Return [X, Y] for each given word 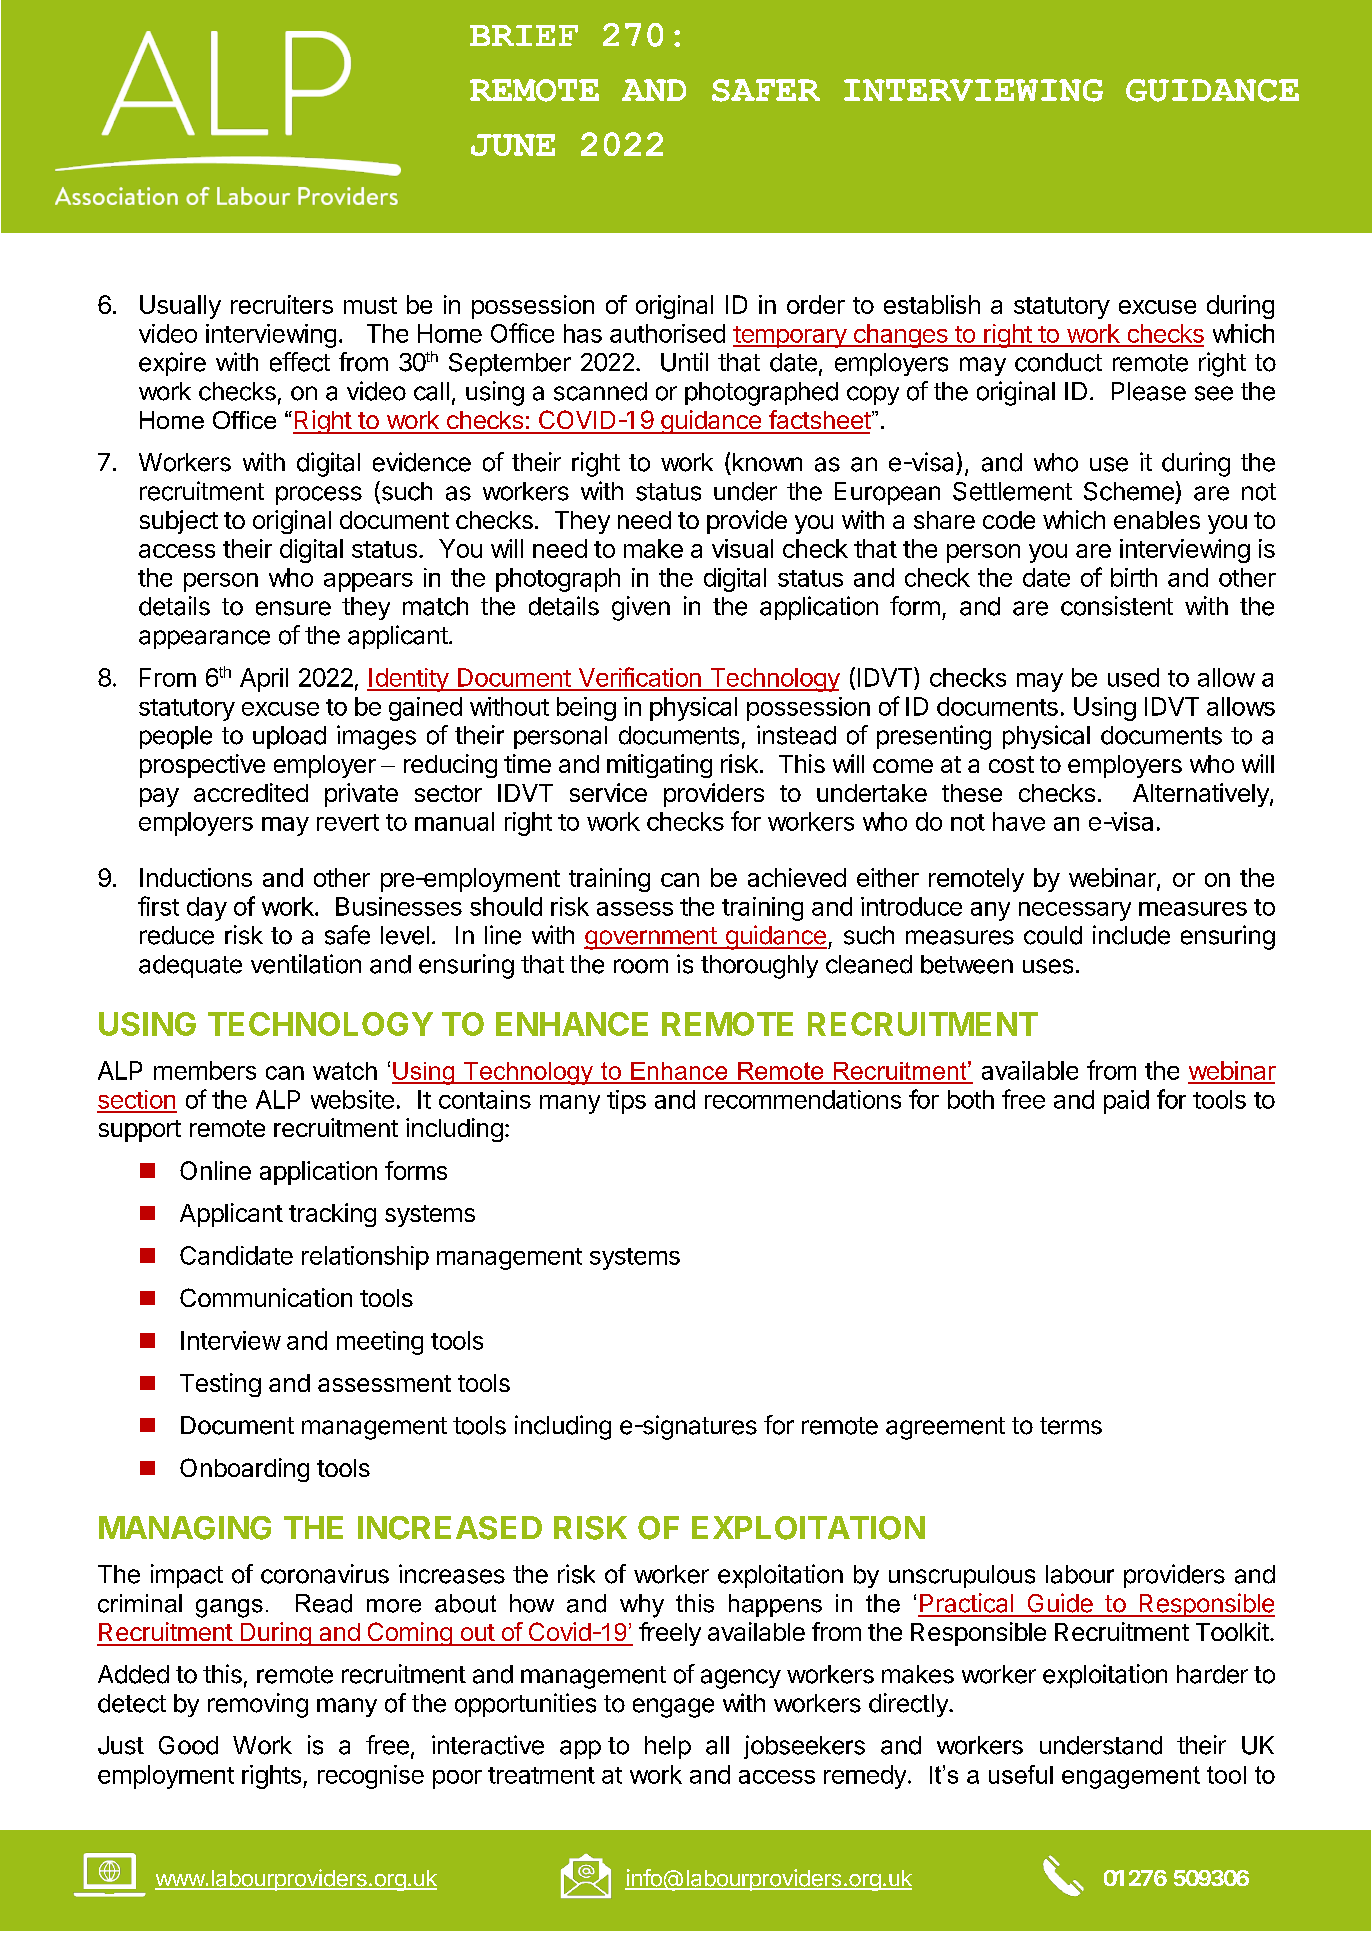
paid [1126, 1102]
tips [626, 1102]
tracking [332, 1215]
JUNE [513, 145]
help [668, 1747]
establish [932, 304]
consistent [1117, 606]
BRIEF [524, 35]
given [641, 608]
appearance [204, 639]
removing [258, 1705]
